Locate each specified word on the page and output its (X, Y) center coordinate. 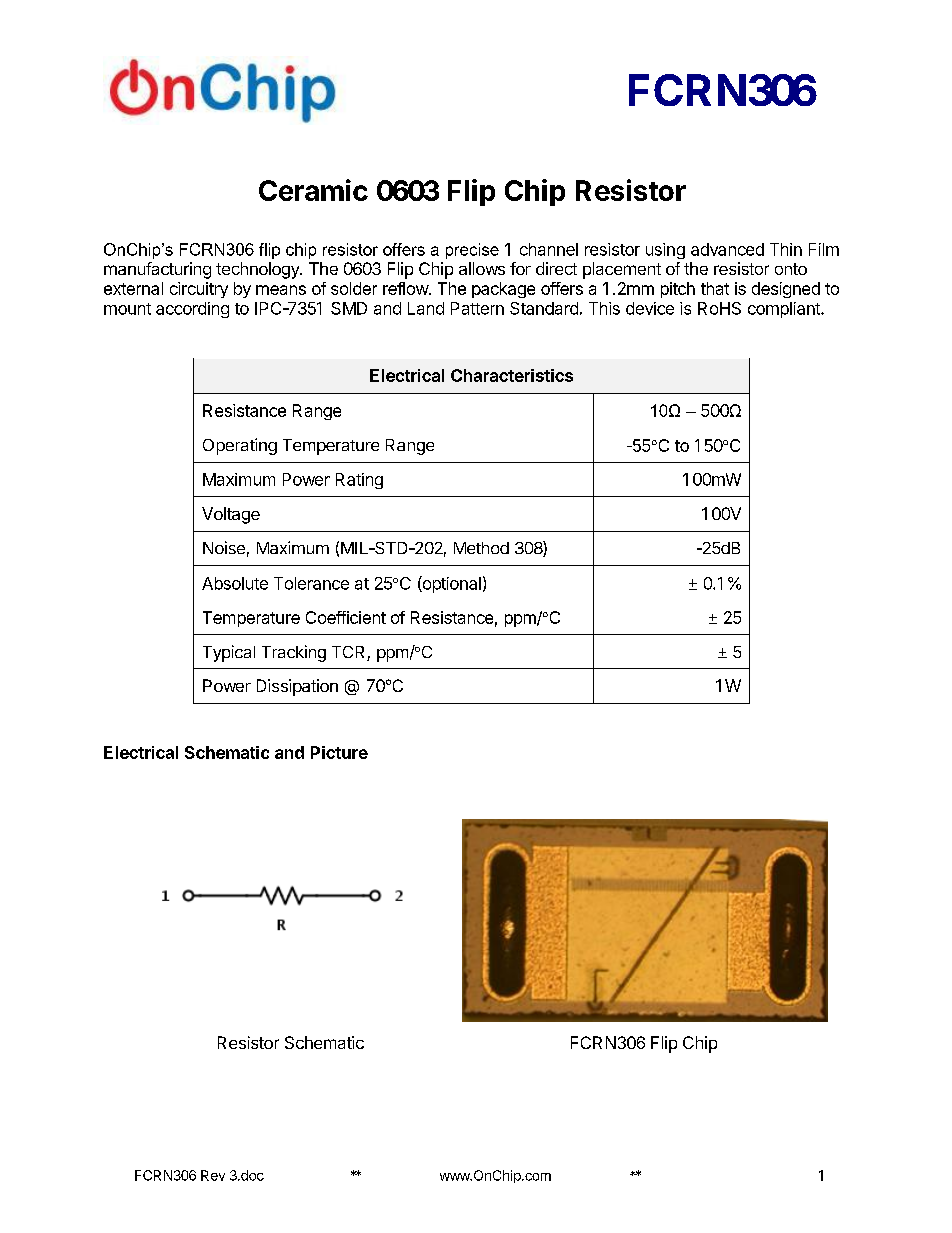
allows (482, 268)
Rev (213, 1175)
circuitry (199, 290)
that (715, 288)
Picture (339, 752)
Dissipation (297, 687)
